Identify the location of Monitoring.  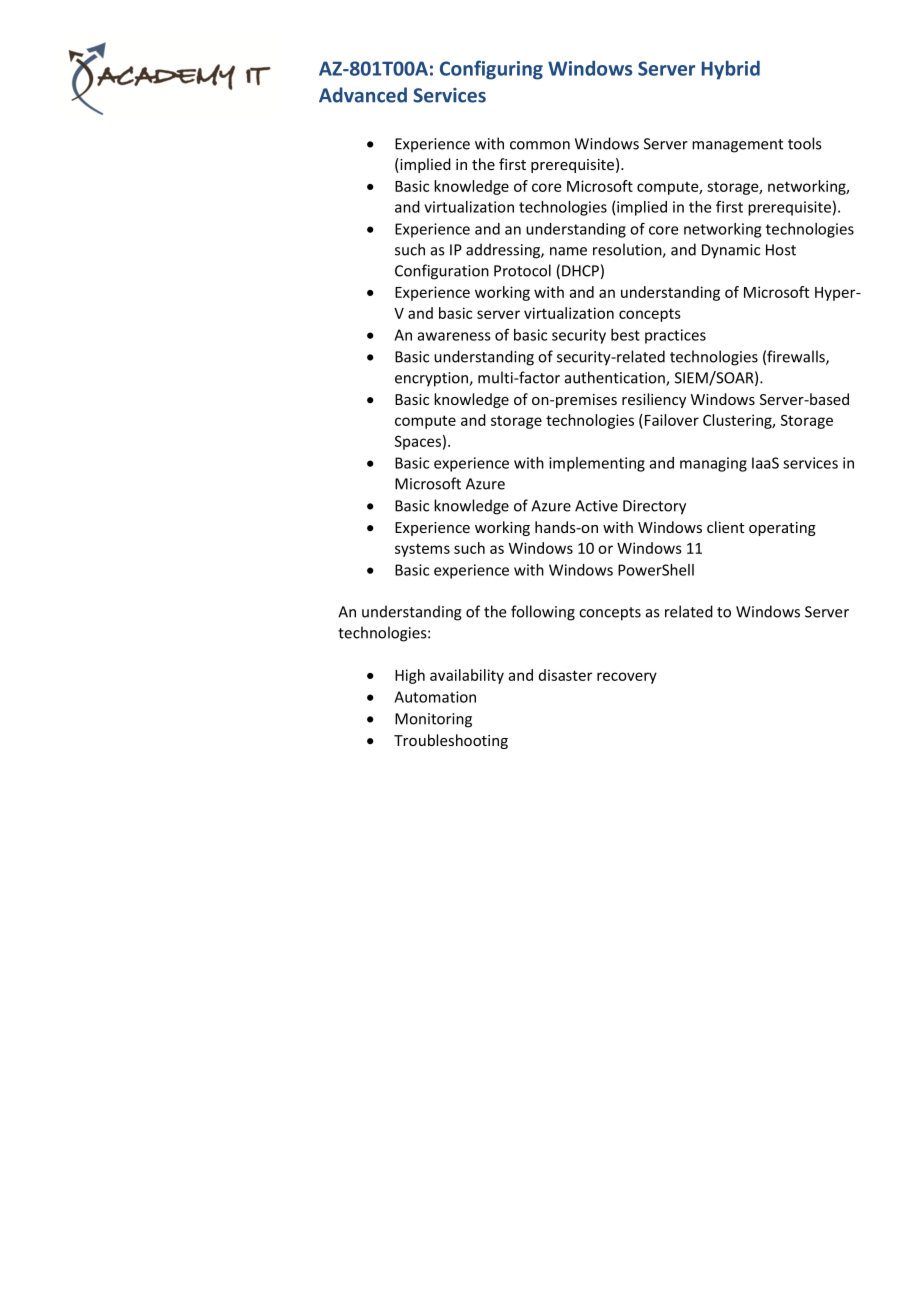
(433, 720).
